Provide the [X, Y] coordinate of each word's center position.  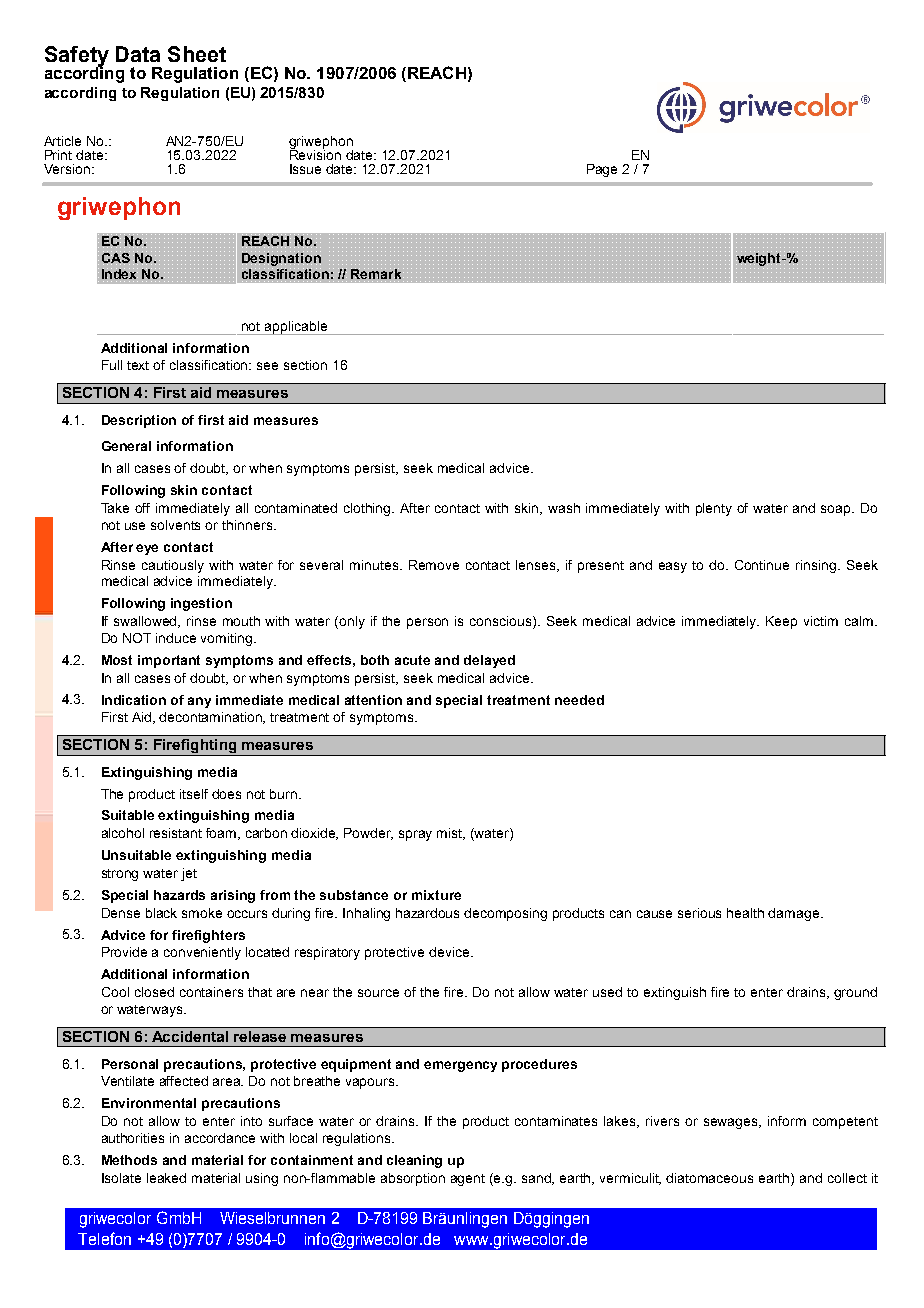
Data [138, 54]
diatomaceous [709, 1178]
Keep [781, 622]
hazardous [427, 913]
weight [759, 258]
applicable [296, 328]
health [745, 913]
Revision [315, 153]
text [138, 365]
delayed [489, 661]
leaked [166, 1178]
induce [176, 638]
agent [468, 1180]
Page [602, 170]
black [161, 913]
